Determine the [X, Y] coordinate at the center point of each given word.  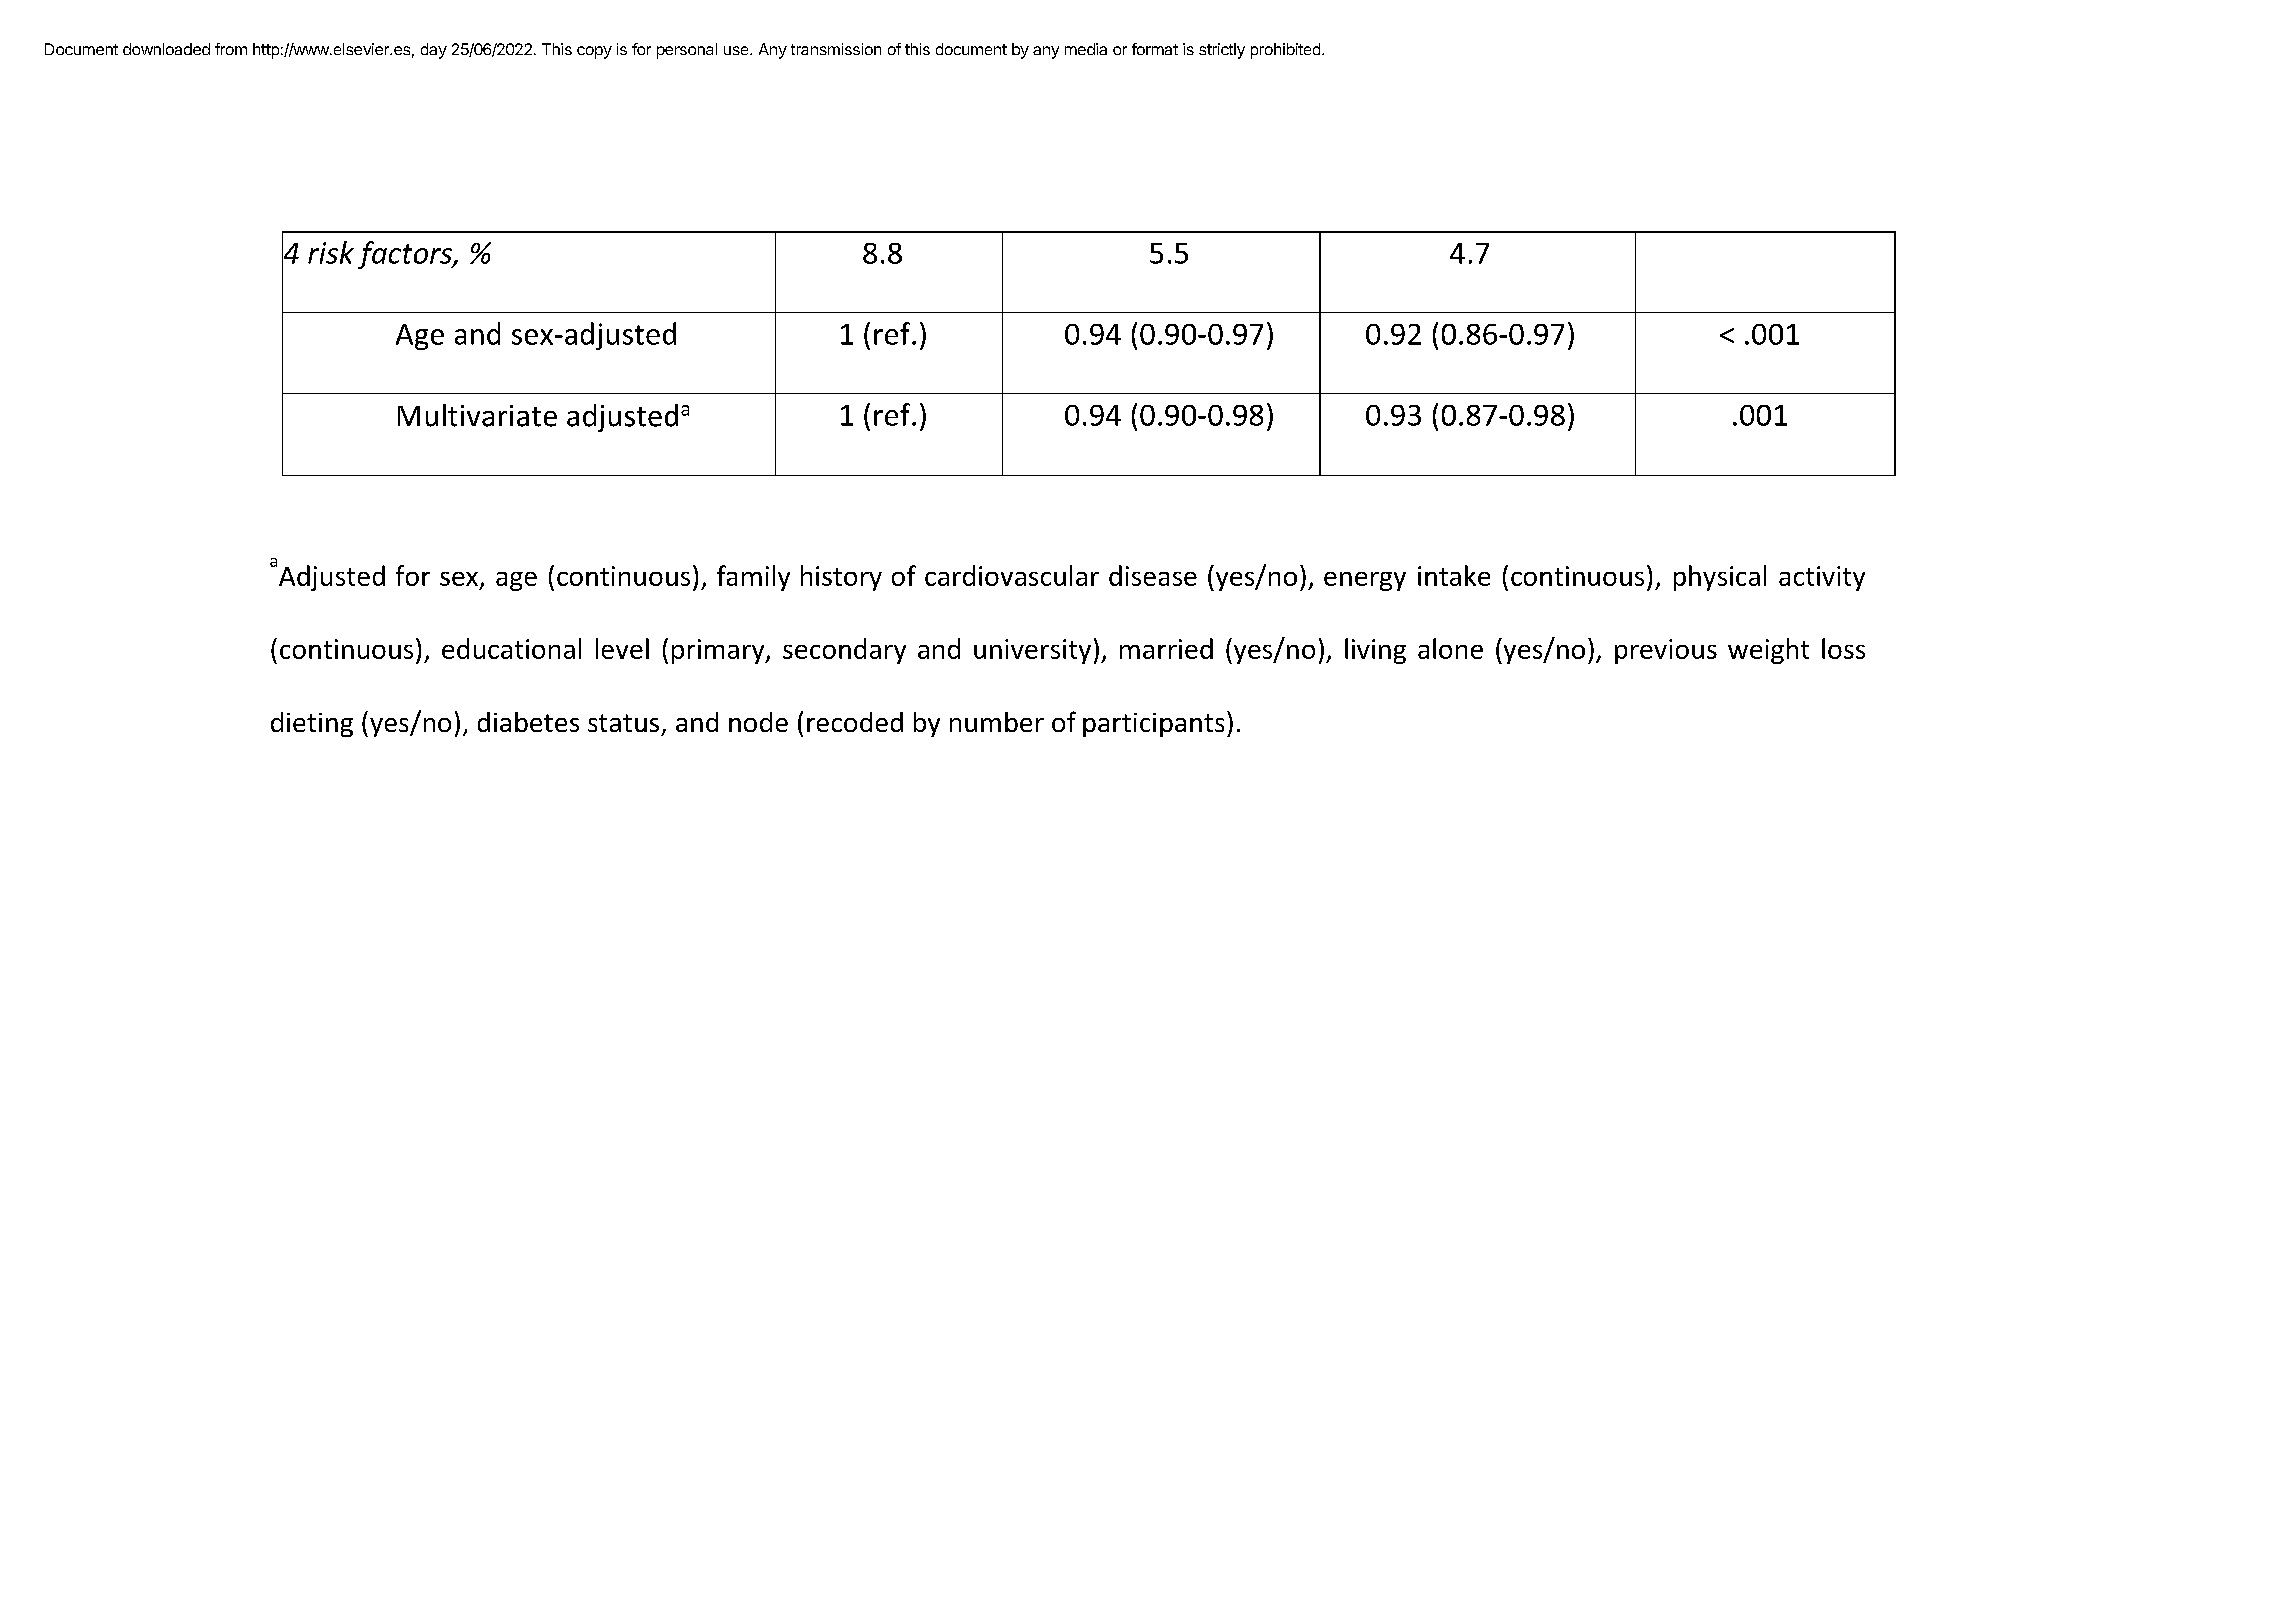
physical [1720, 578]
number [997, 722]
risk [331, 252]
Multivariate [477, 415]
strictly [1222, 51]
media [1086, 49]
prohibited [1285, 51]
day [434, 51]
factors [406, 255]
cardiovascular [1012, 575]
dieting [312, 724]
